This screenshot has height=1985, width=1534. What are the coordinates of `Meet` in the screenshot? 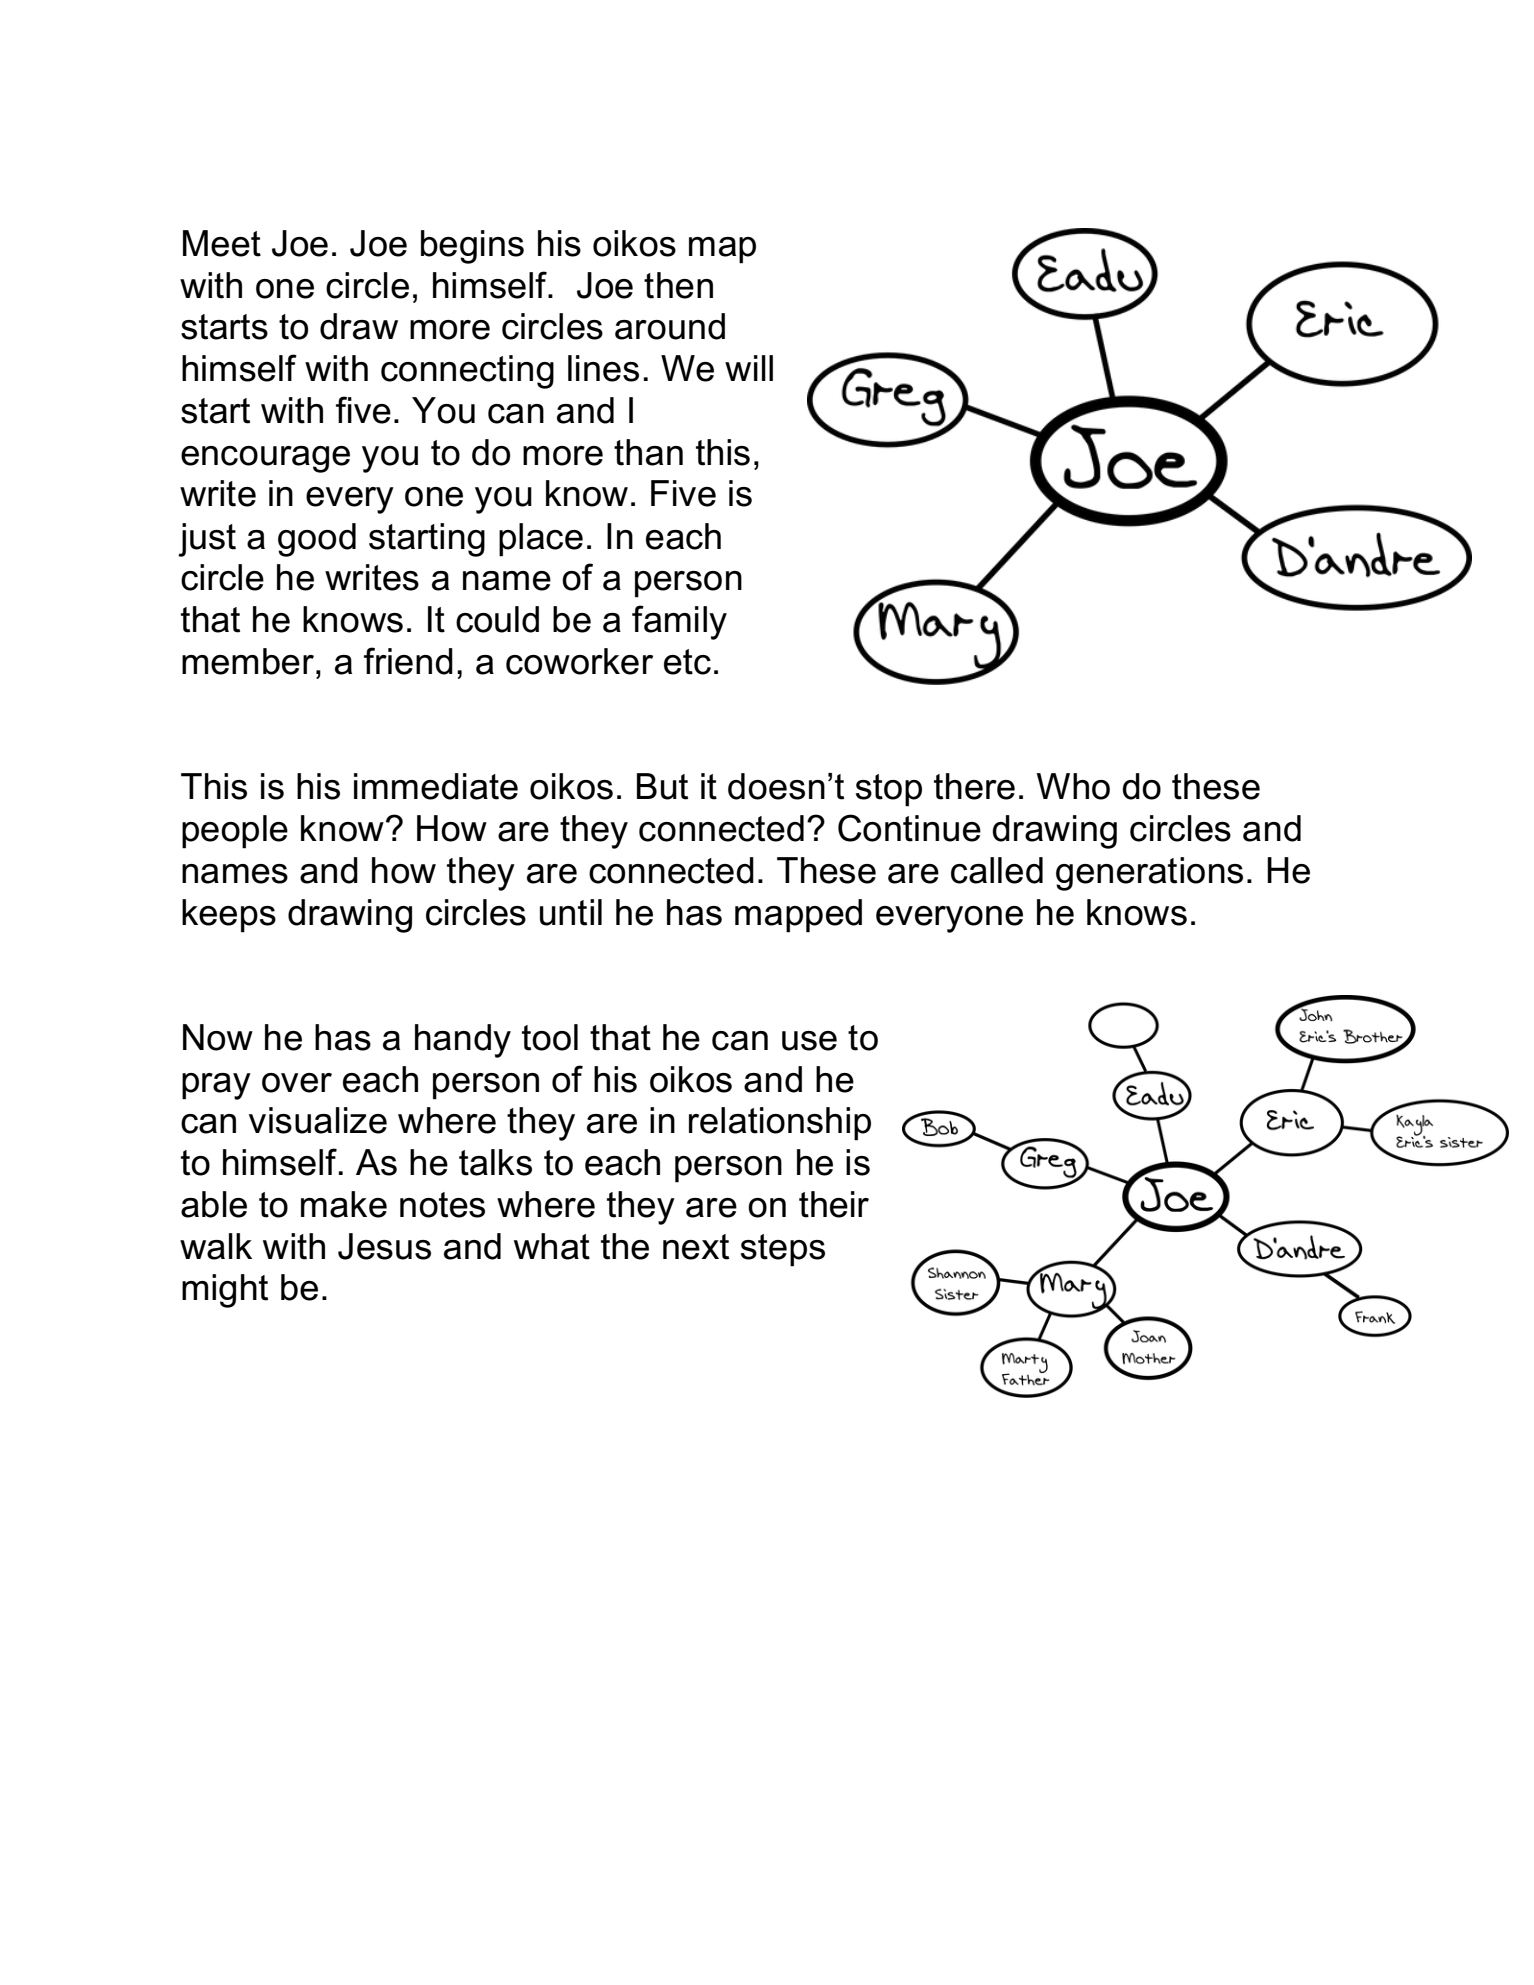 It's located at (222, 243).
